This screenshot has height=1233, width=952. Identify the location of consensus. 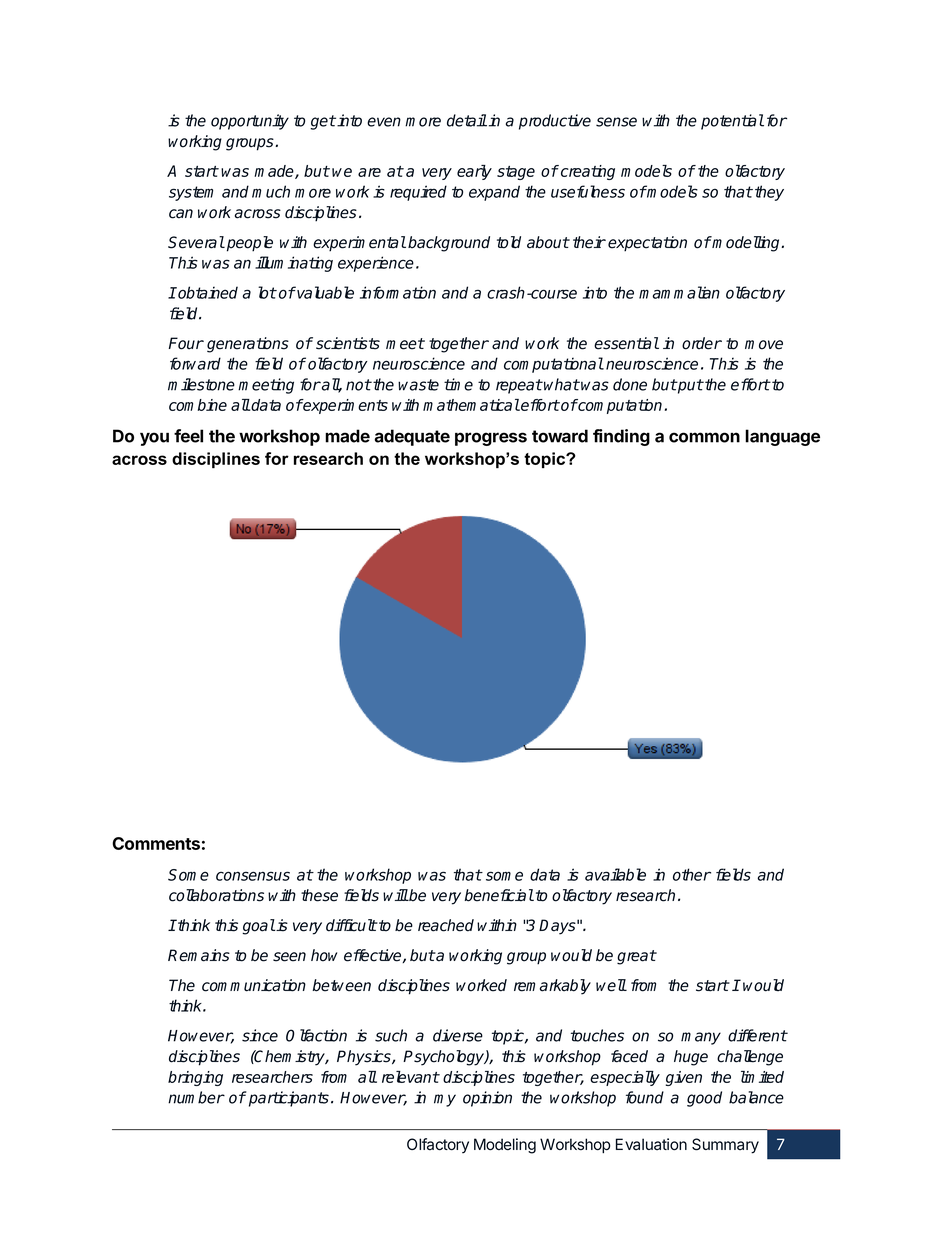
(253, 876).
